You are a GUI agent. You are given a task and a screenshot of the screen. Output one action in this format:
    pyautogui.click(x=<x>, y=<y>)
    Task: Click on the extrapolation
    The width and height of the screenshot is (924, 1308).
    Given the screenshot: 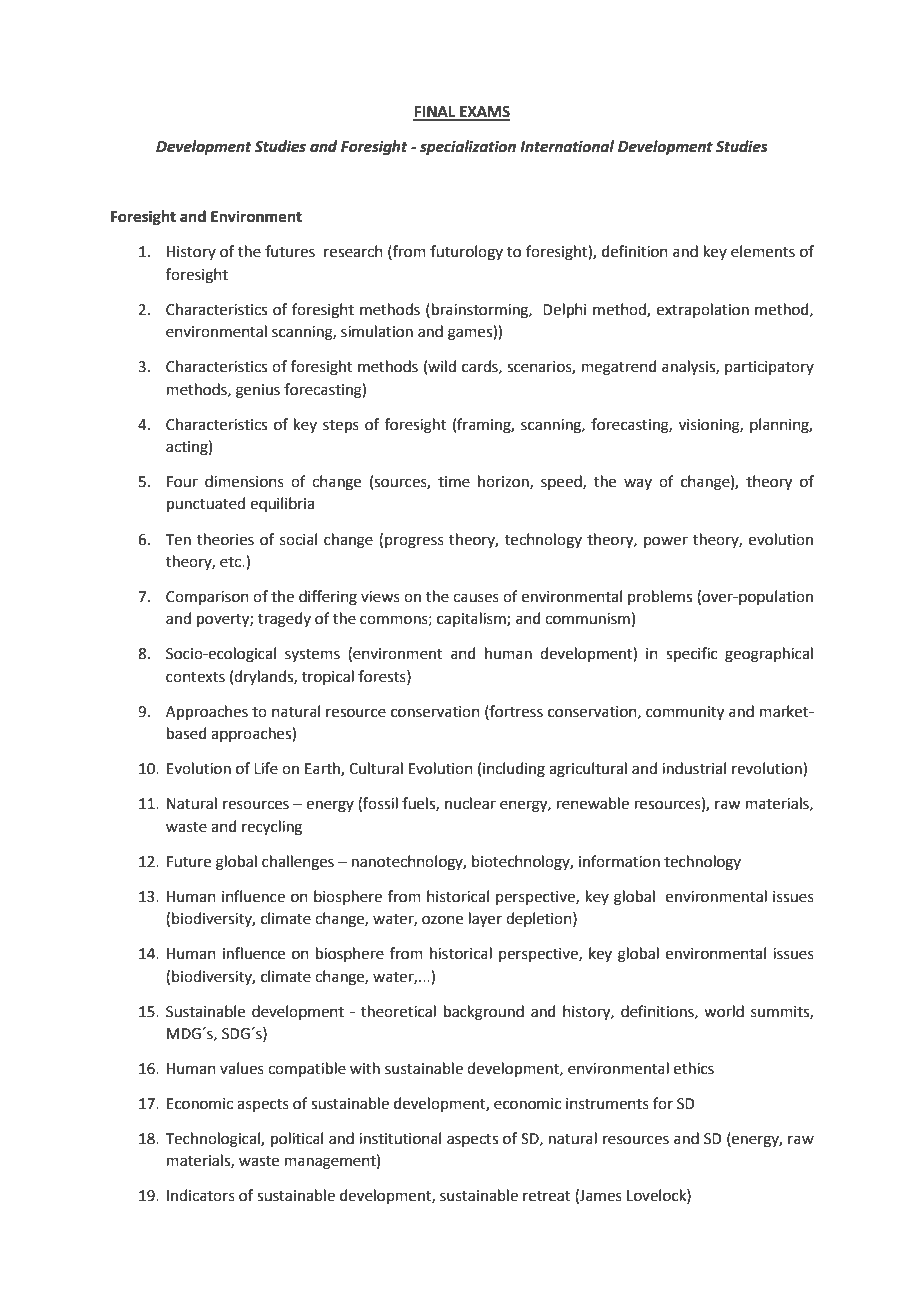 What is the action you would take?
    pyautogui.click(x=703, y=310)
